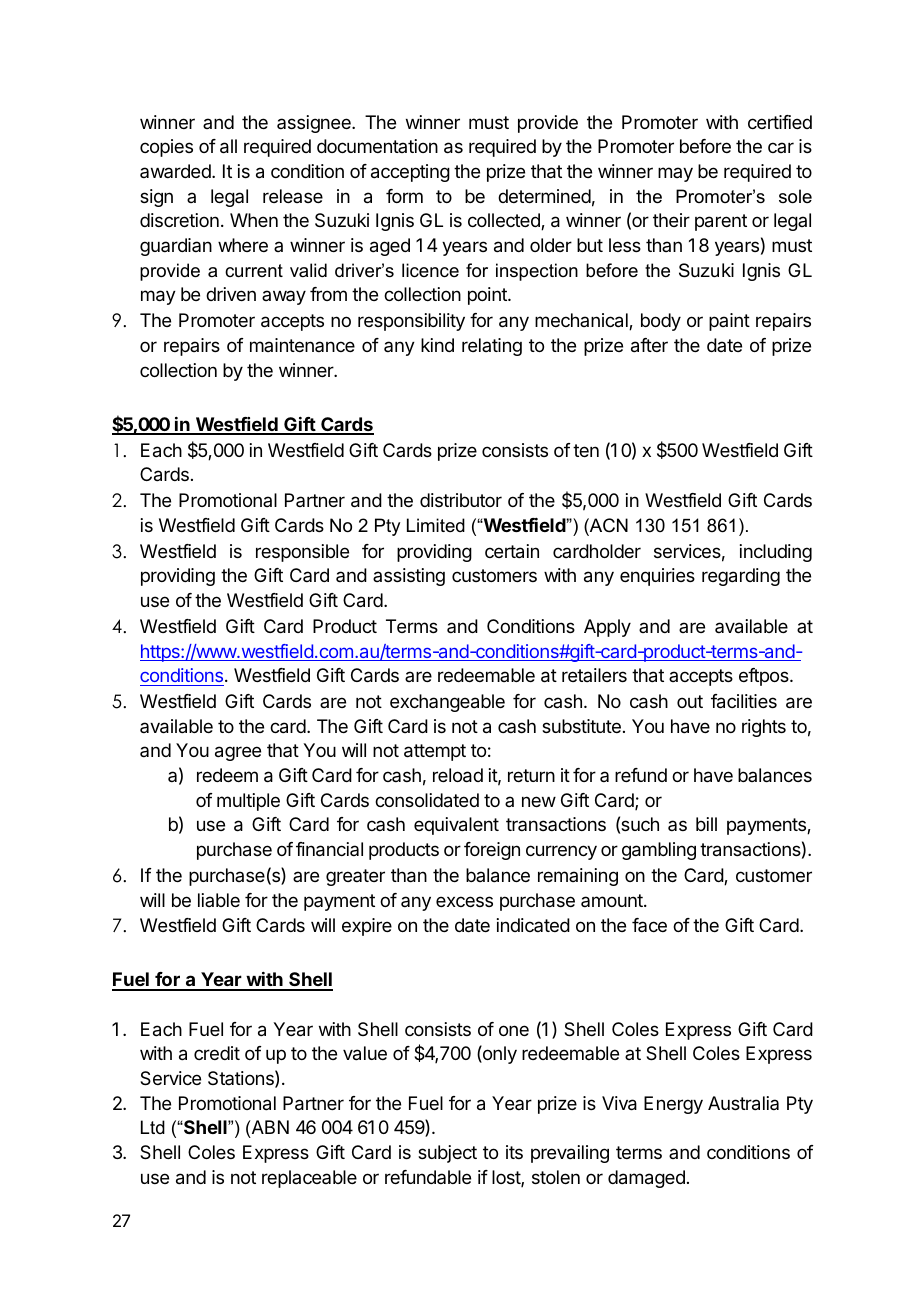 The height and width of the document is (1307, 924). Describe the element at coordinates (302, 553) in the document. I see `responsible` at that location.
